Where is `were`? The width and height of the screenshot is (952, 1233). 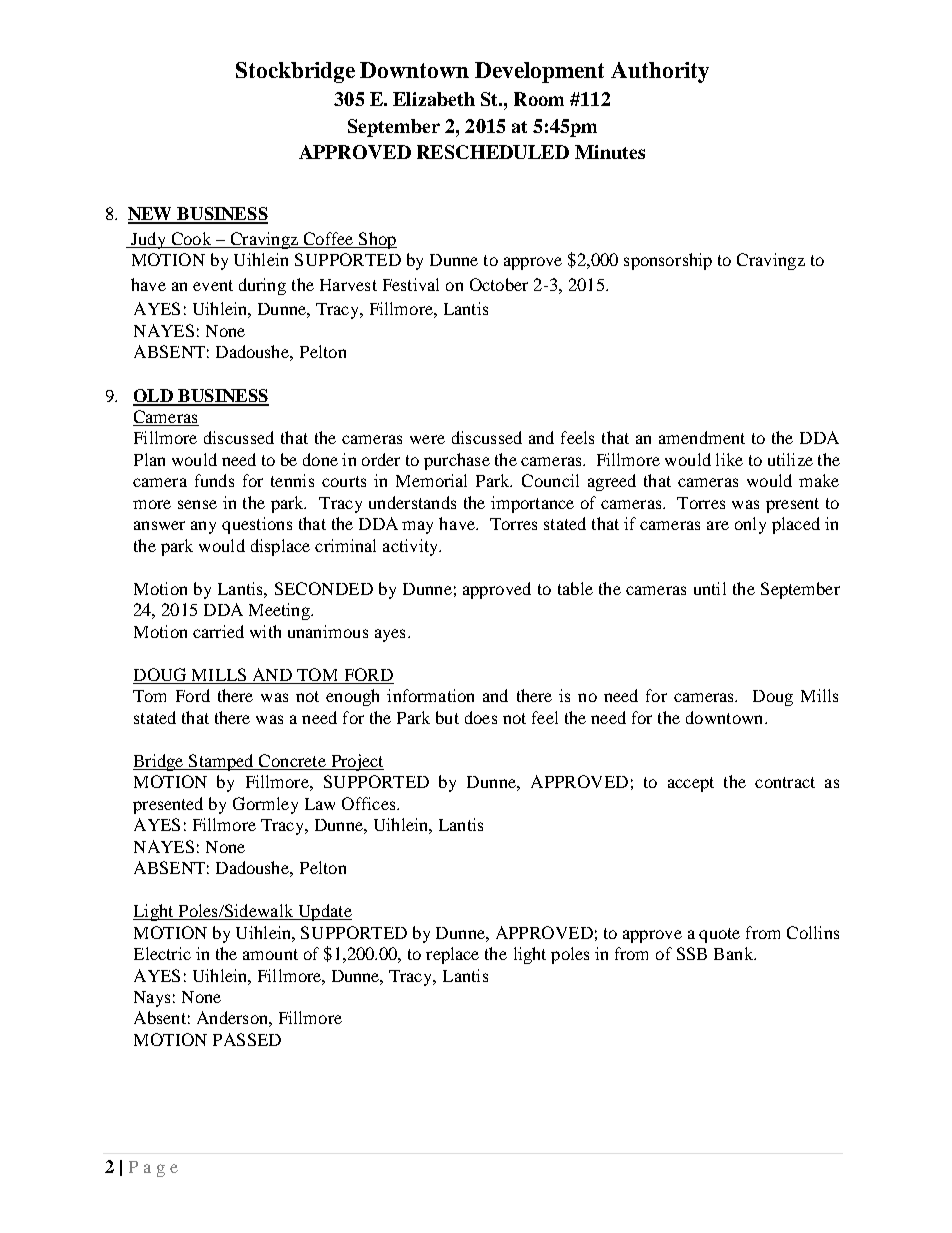 were is located at coordinates (427, 439).
